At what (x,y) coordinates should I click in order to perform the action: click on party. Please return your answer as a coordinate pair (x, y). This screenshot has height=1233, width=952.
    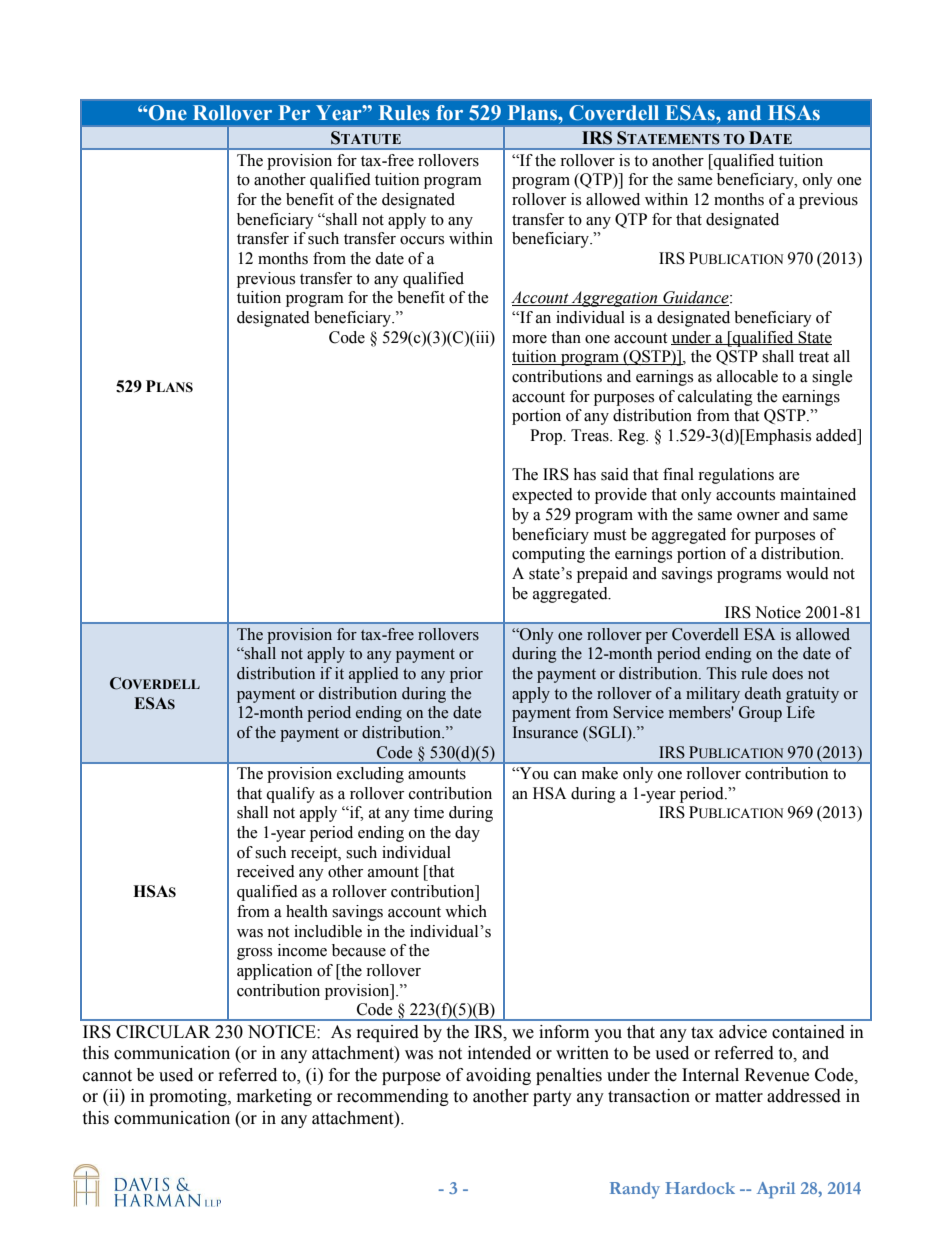
    Looking at the image, I should click on (552, 1098).
